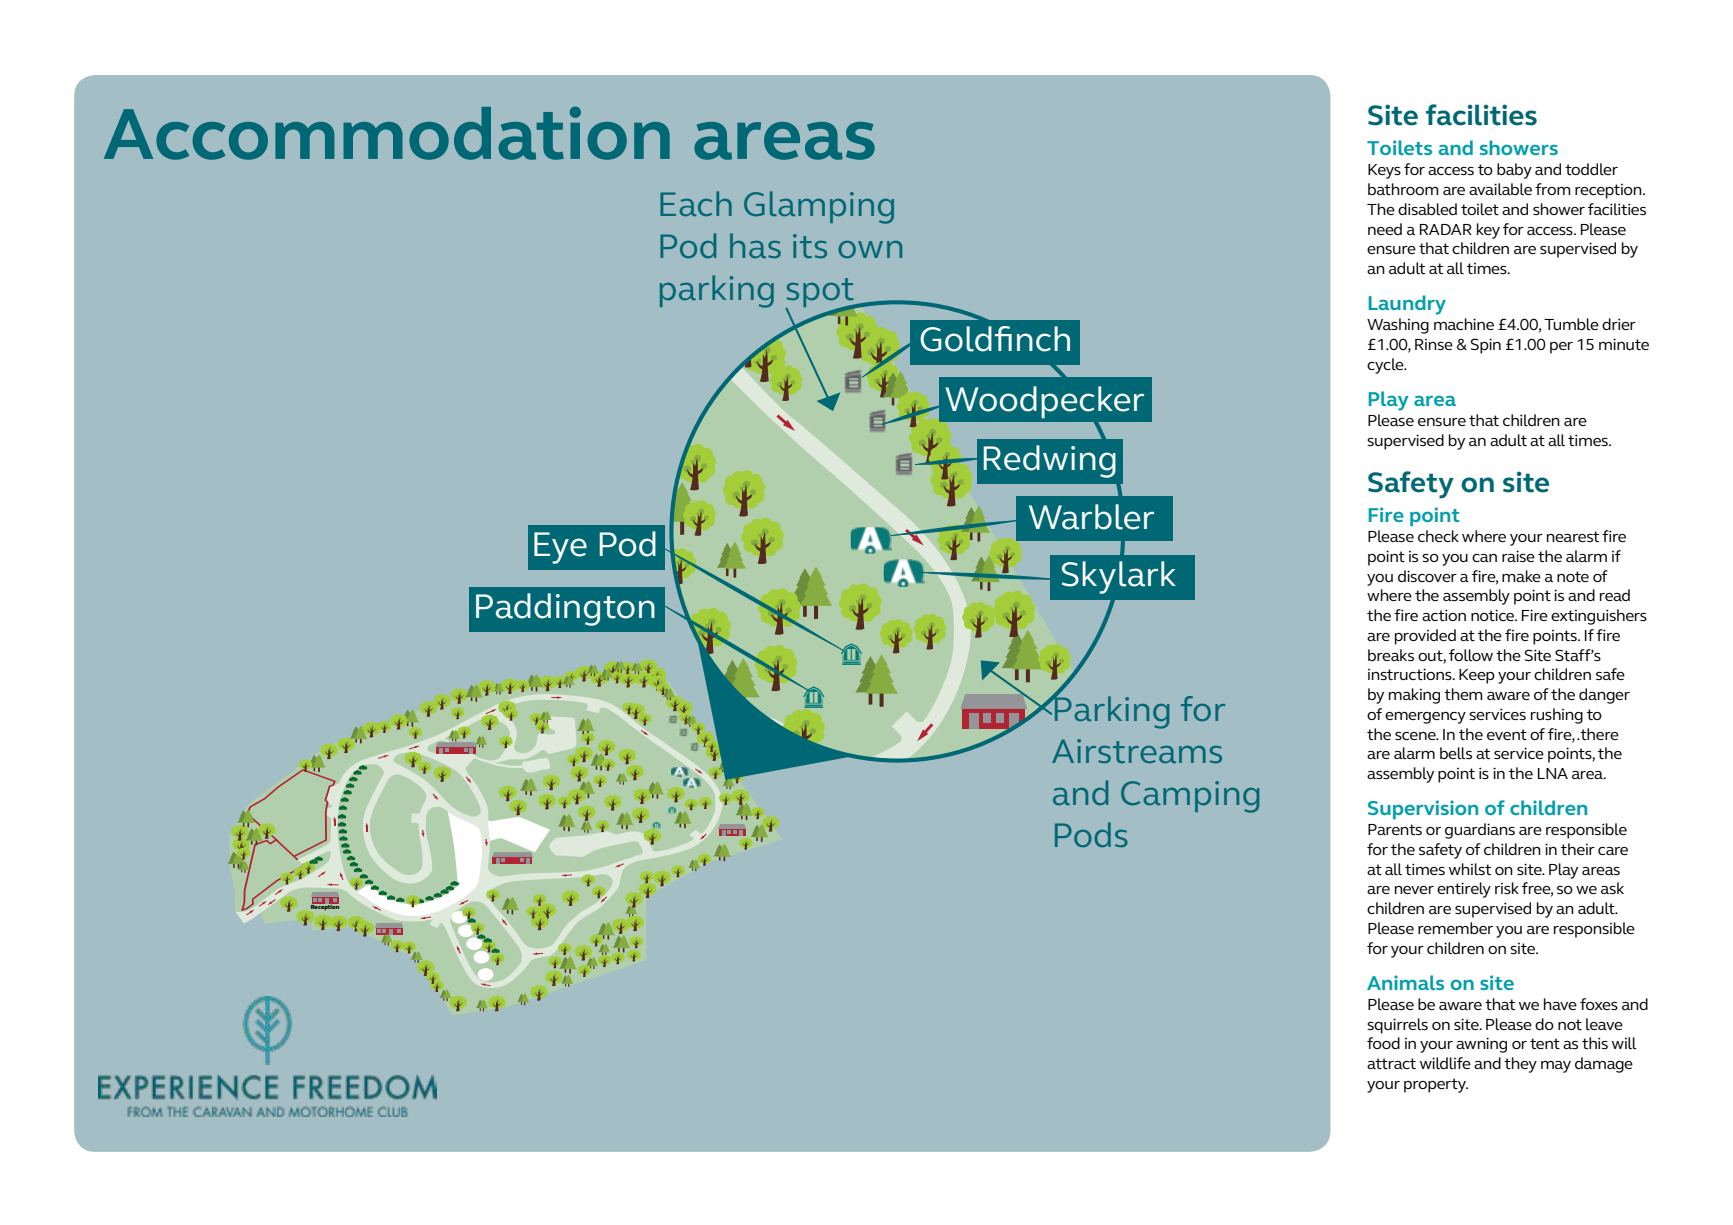 Image resolution: width=1733 pixels, height=1225 pixels. What do you see at coordinates (565, 609) in the screenshot?
I see `Paddington` at bounding box center [565, 609].
